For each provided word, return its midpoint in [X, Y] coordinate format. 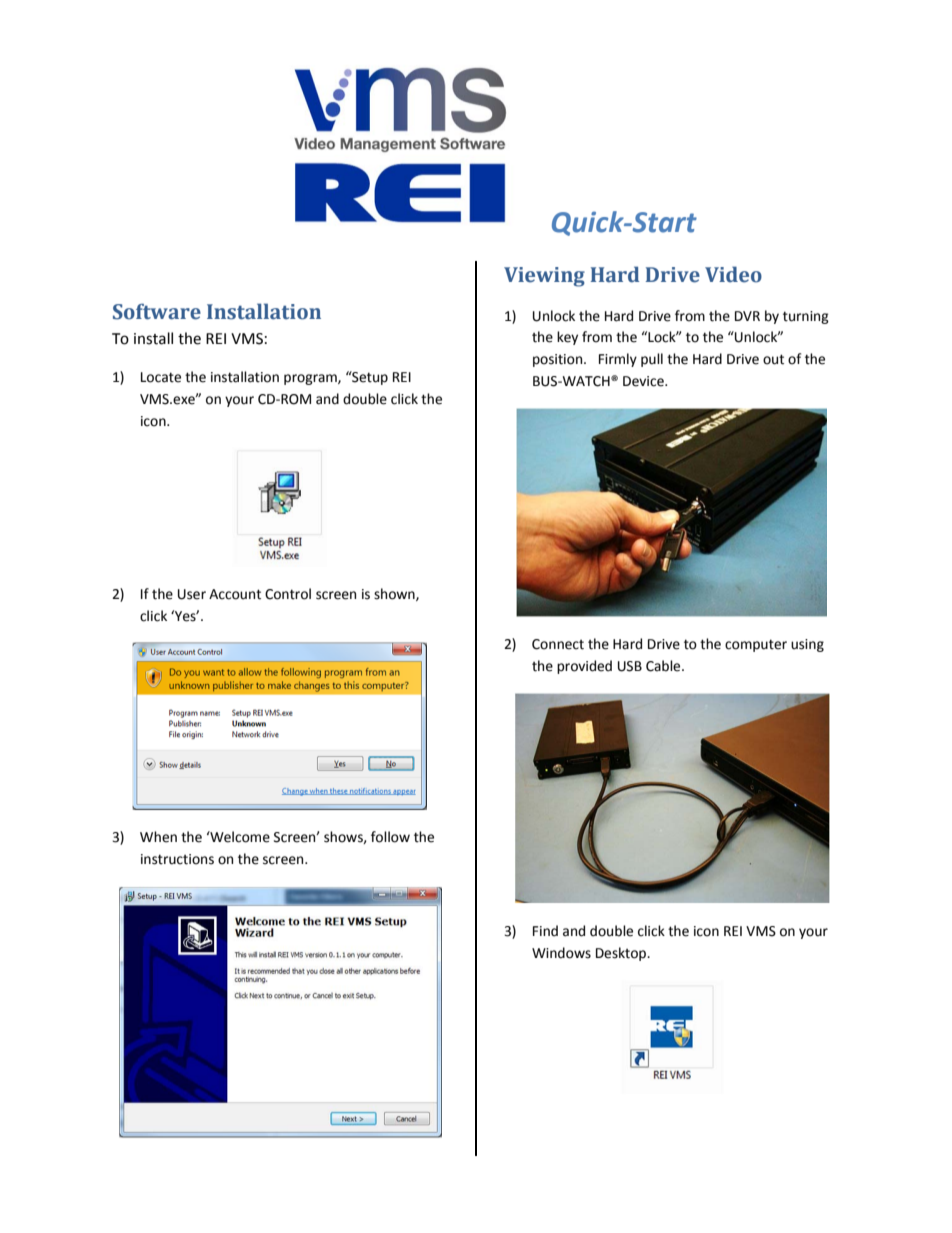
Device [644, 381]
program [311, 379]
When [158, 837]
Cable [664, 666]
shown [395, 594]
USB [630, 666]
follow [390, 837]
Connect [558, 644]
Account [235, 594]
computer [756, 645]
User [192, 594]
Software [157, 311]
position [559, 360]
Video [733, 274]
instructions [177, 859]
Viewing [544, 277]
